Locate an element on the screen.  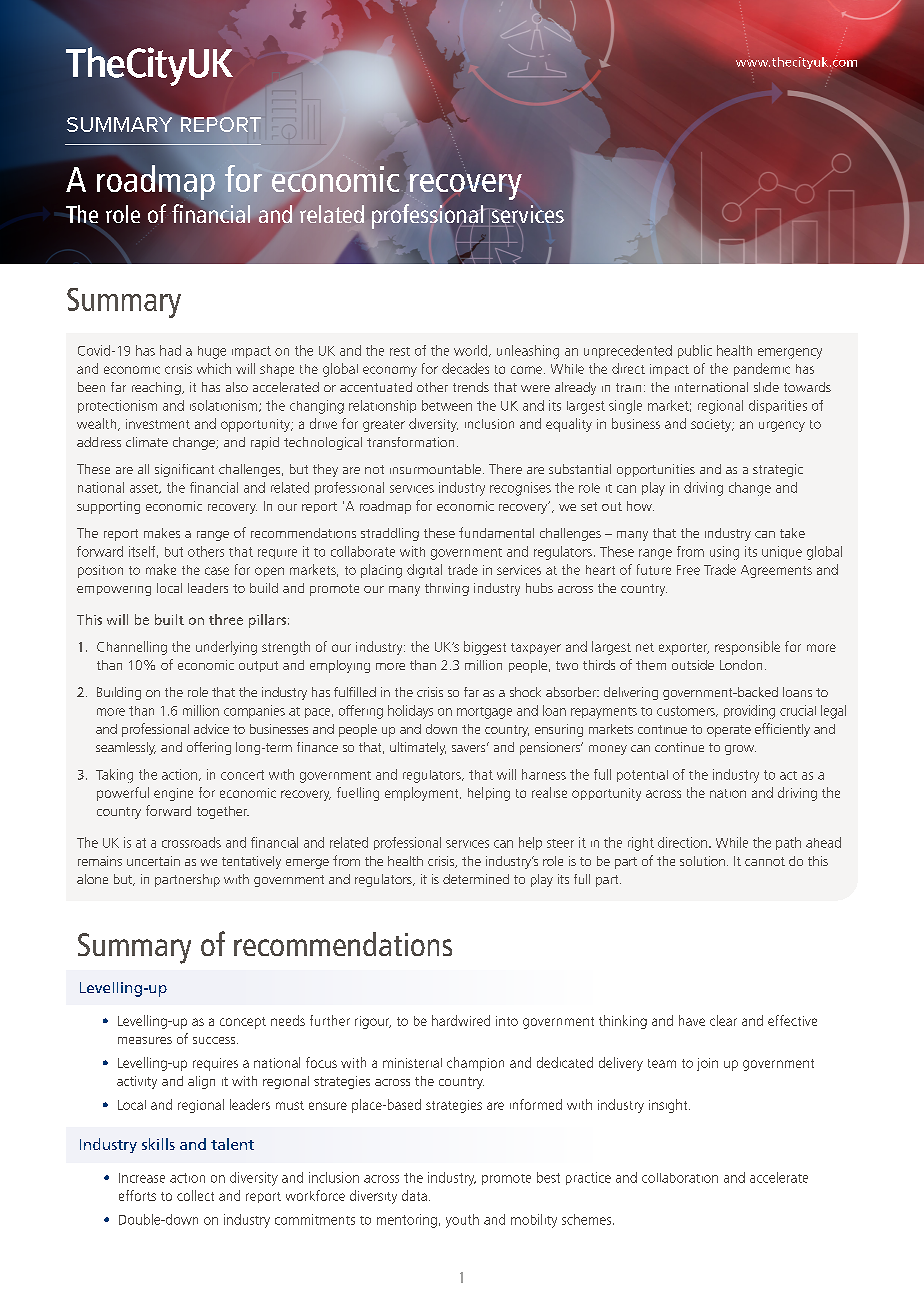
youth is located at coordinates (462, 1221).
